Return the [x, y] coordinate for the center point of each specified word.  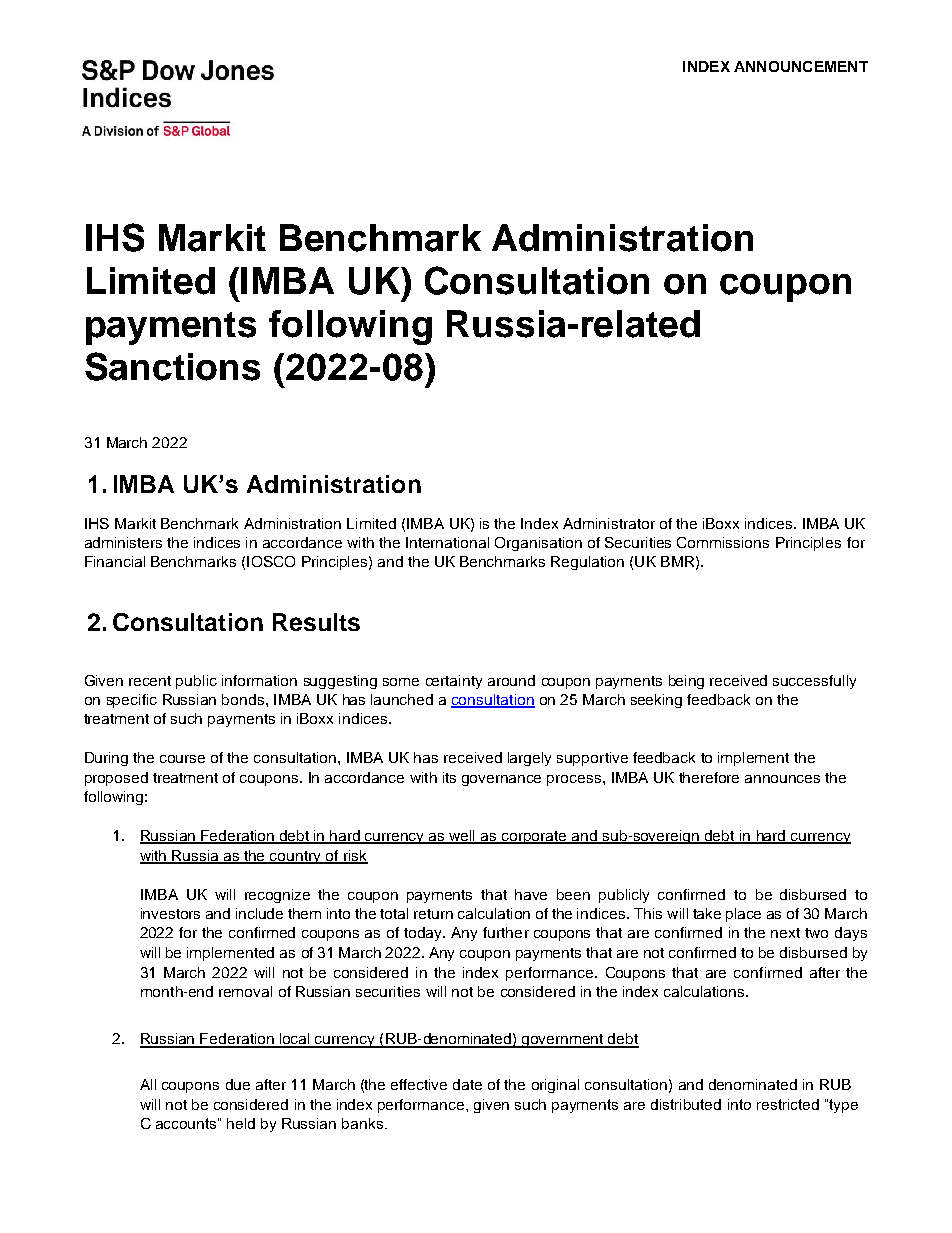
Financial [115, 561]
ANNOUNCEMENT [801, 66]
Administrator [609, 523]
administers [123, 542]
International [447, 542]
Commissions [723, 542]
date [467, 1084]
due [238, 1084]
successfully [814, 682]
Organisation [538, 544]
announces [782, 779]
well [463, 837]
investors [170, 913]
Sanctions [172, 366]
